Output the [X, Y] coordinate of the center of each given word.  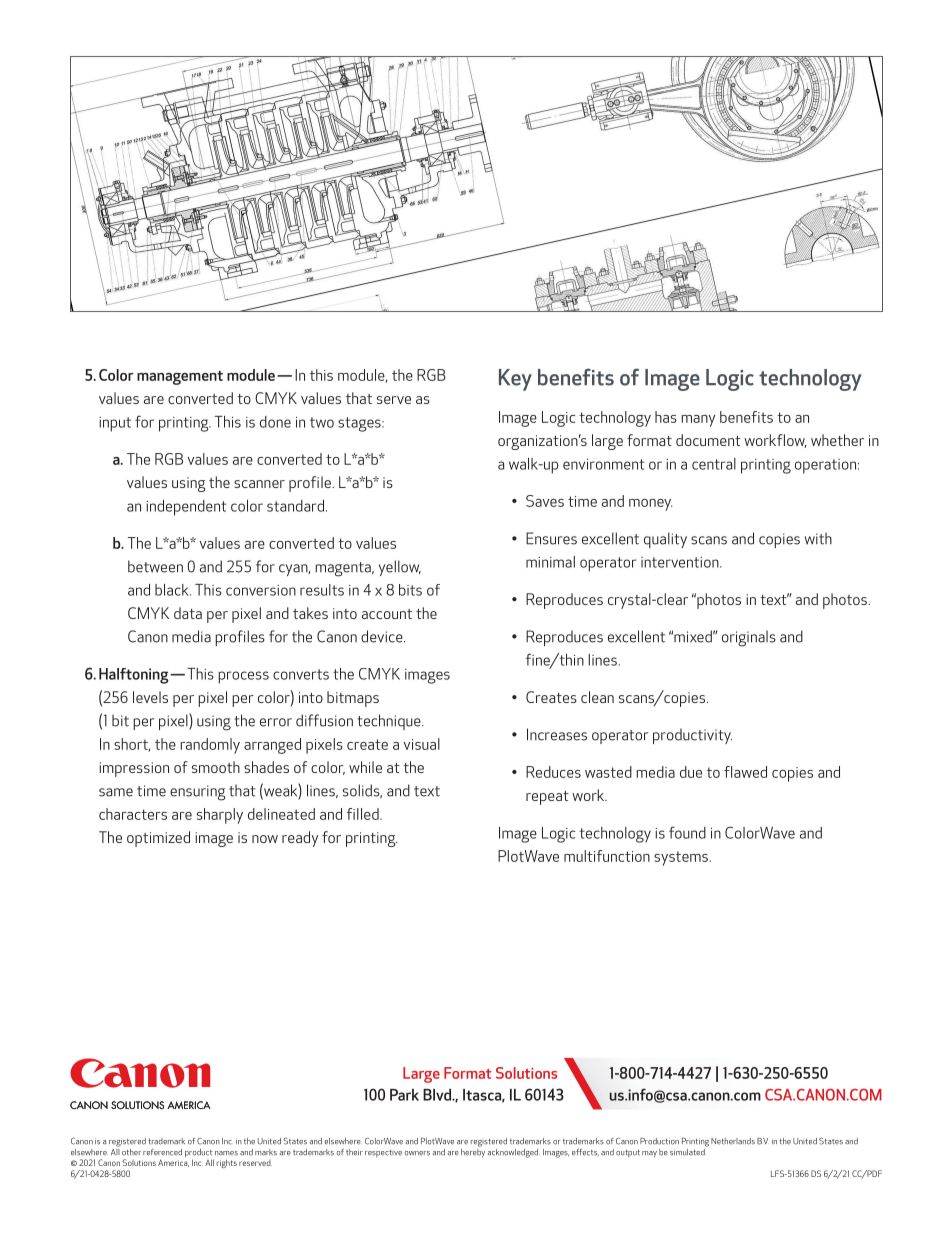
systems [682, 858]
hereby [473, 1152]
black [173, 590]
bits [410, 590]
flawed [745, 772]
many [698, 421]
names [226, 1153]
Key [515, 380]
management [180, 378]
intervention [681, 562]
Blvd [438, 1095]
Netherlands [733, 1141]
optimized [158, 839]
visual [421, 744]
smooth [216, 767]
